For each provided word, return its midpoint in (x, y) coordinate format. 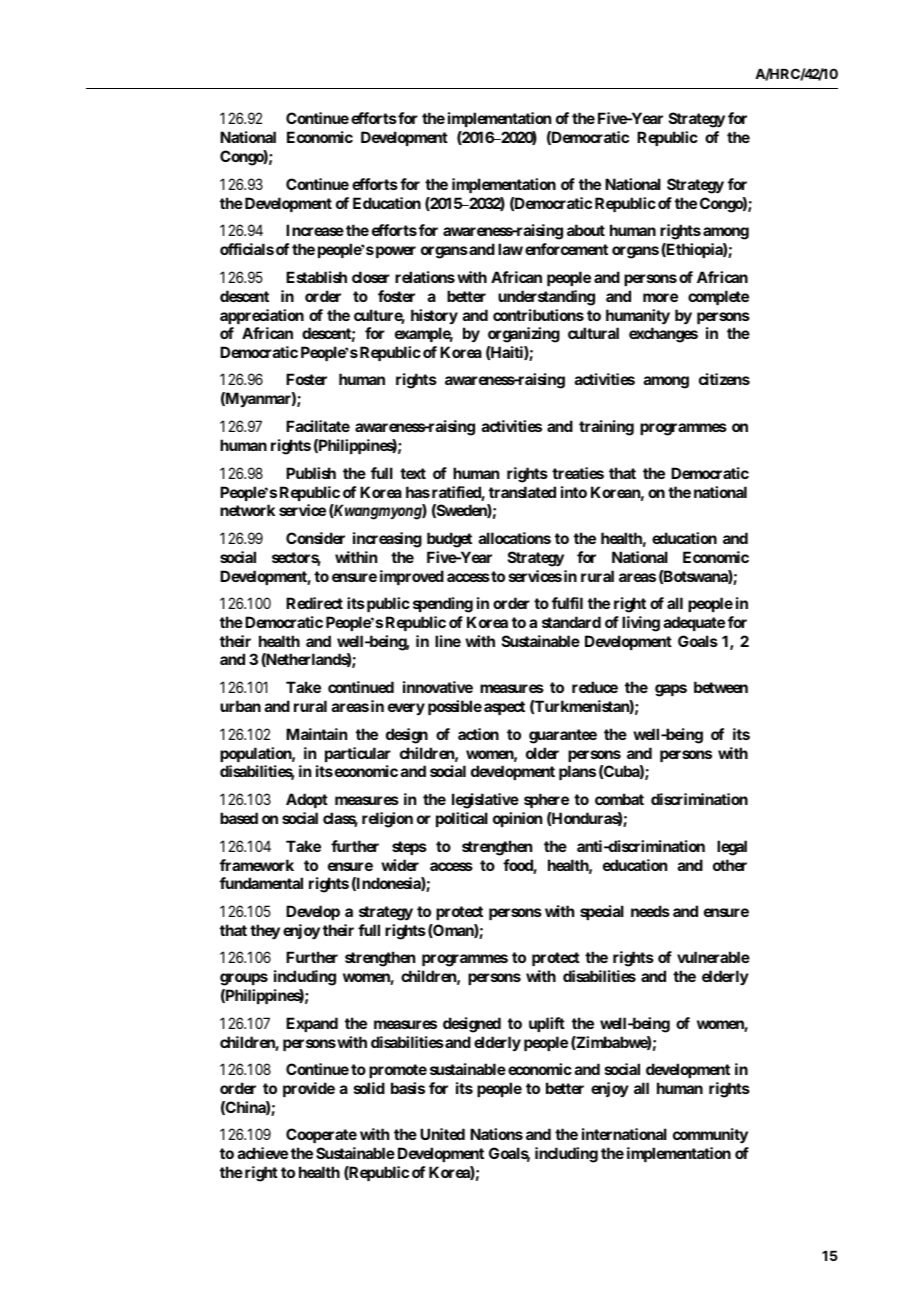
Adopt (307, 800)
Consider (315, 538)
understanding (546, 298)
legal (732, 848)
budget (449, 540)
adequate (694, 623)
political (462, 819)
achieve (263, 1153)
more (660, 297)
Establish (316, 277)
